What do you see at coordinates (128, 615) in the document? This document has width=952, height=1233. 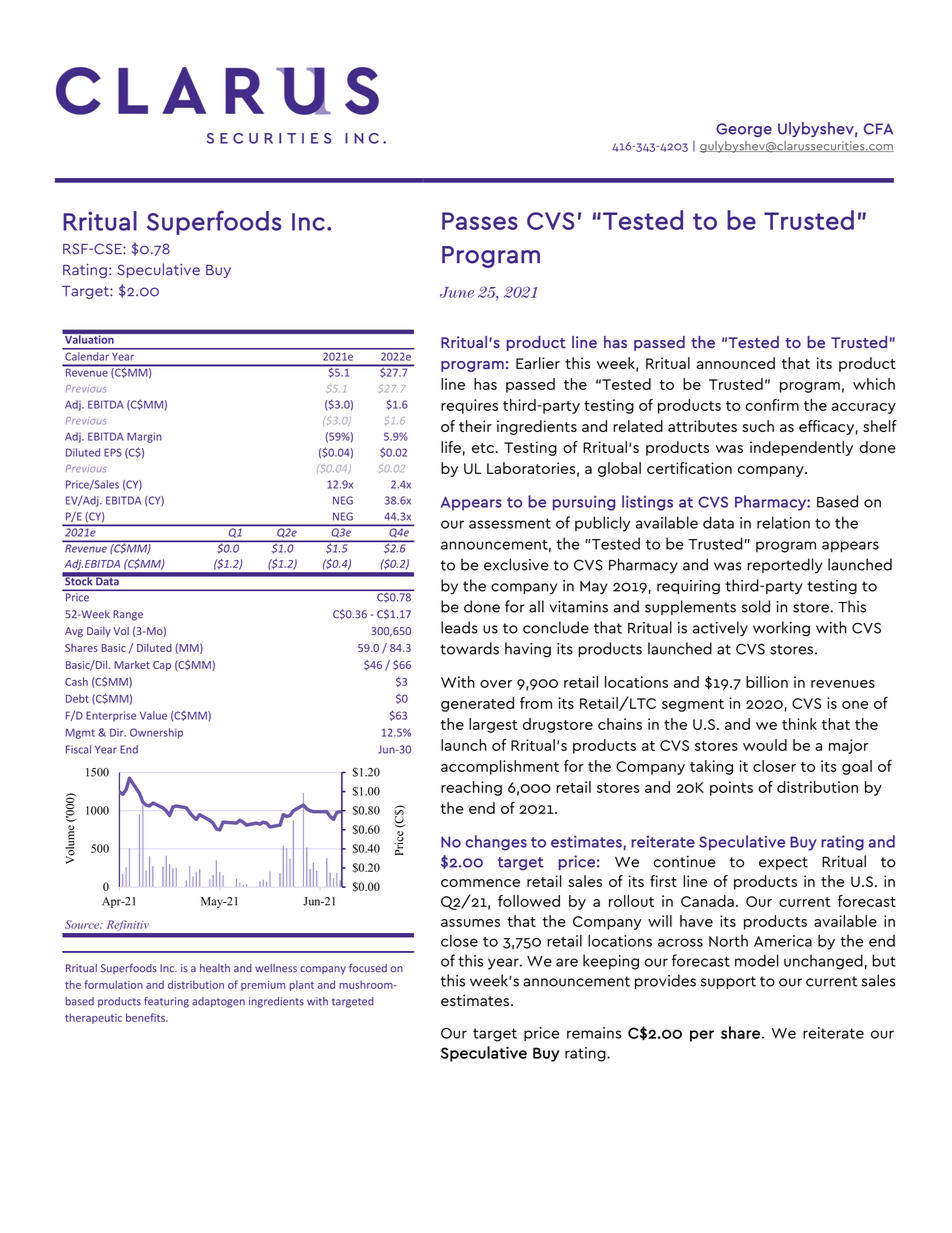 I see `Range` at bounding box center [128, 615].
